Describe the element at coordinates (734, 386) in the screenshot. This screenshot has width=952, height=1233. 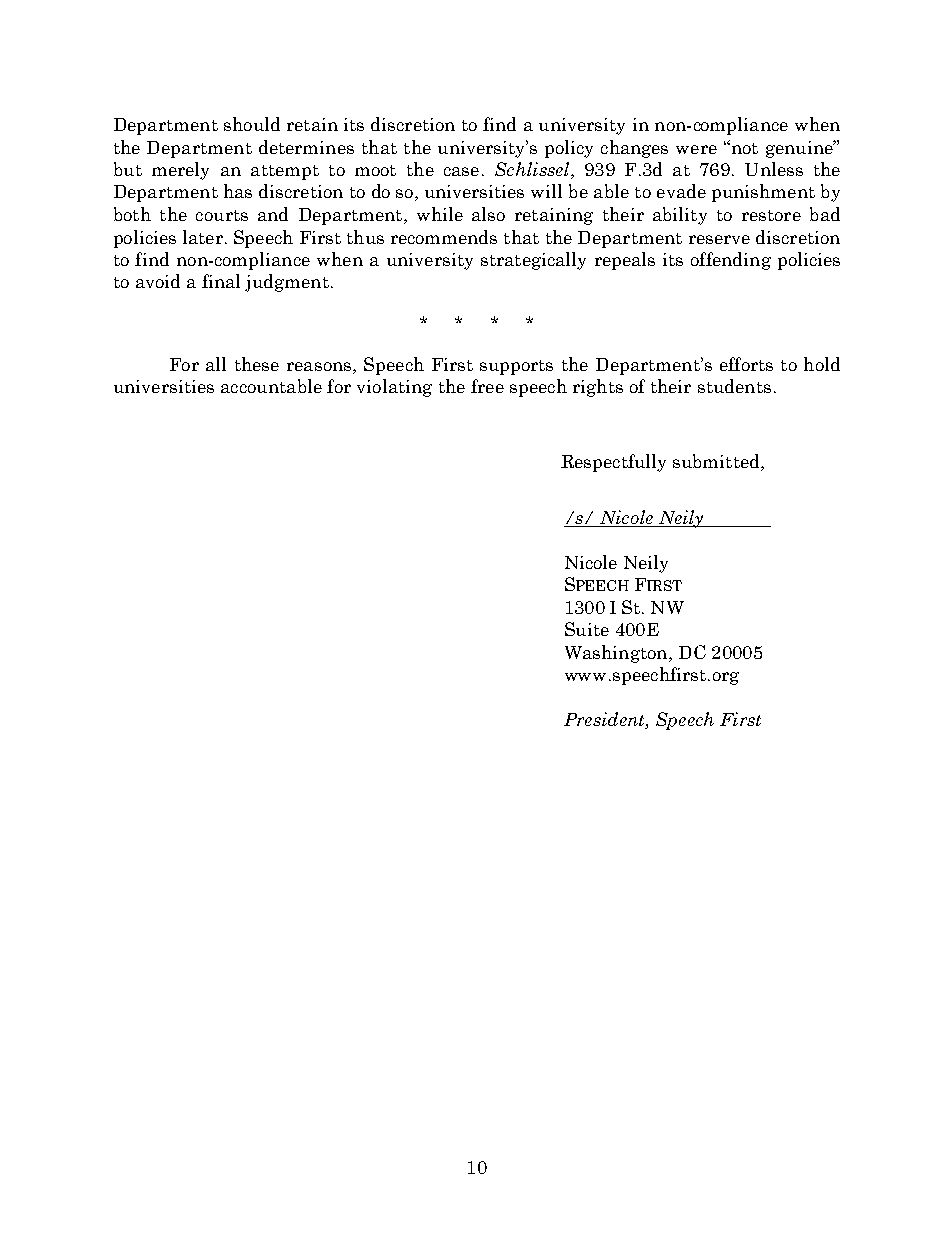
I see `students` at that location.
